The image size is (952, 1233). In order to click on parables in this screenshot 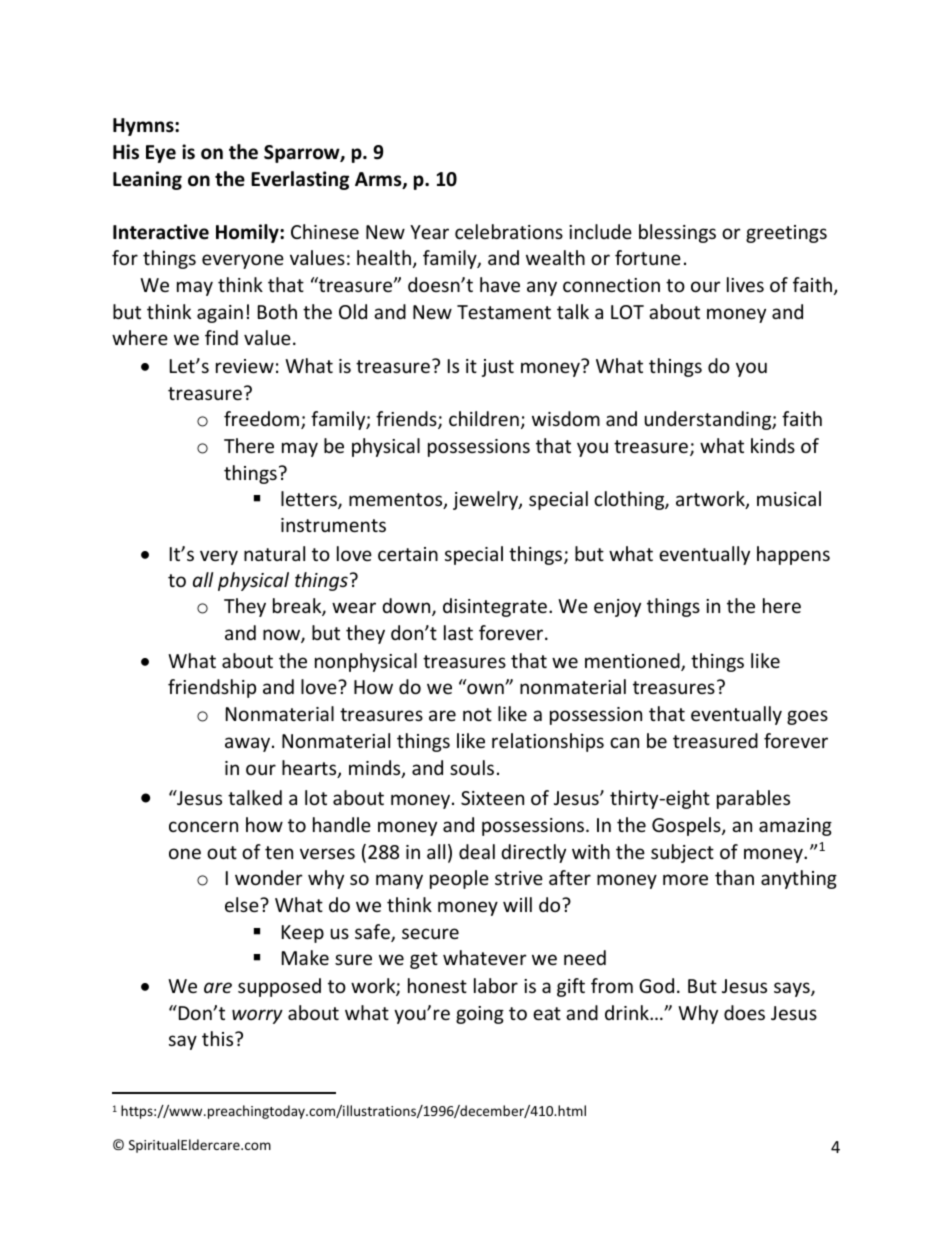, I will do `click(753, 799)`.
